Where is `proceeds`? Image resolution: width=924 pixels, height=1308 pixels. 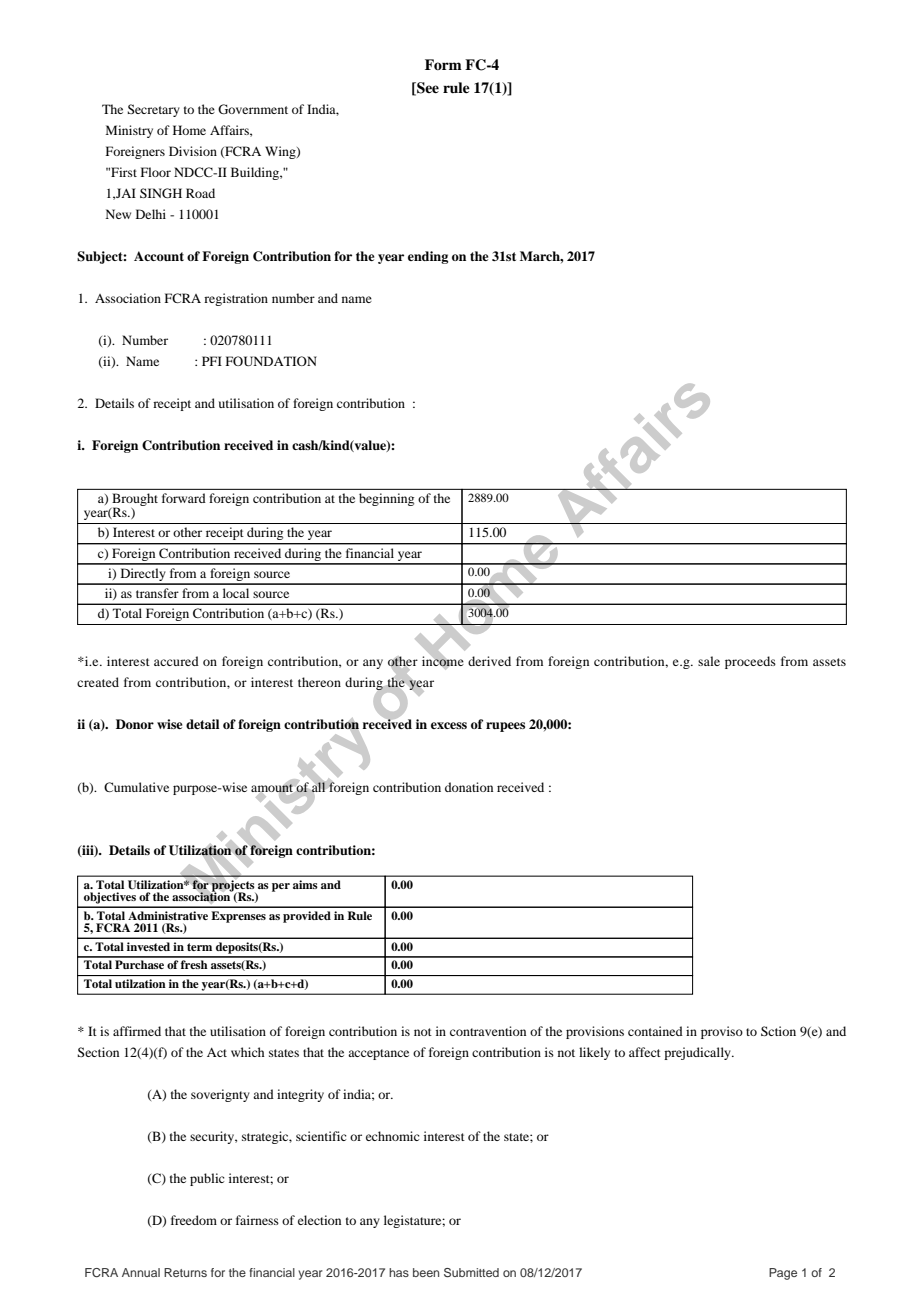 proceeds is located at coordinates (750, 662).
